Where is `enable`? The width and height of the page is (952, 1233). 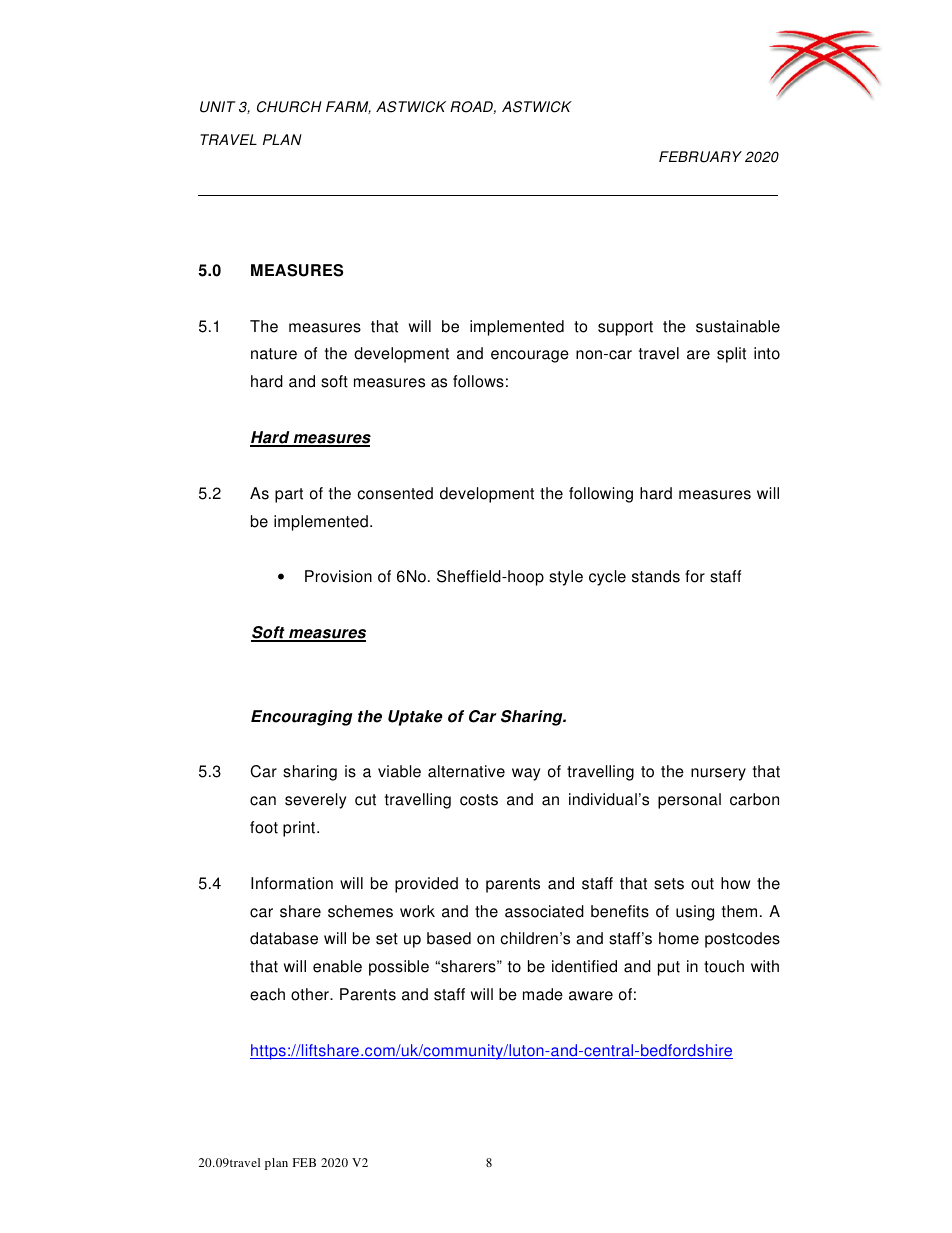
enable is located at coordinates (337, 966).
